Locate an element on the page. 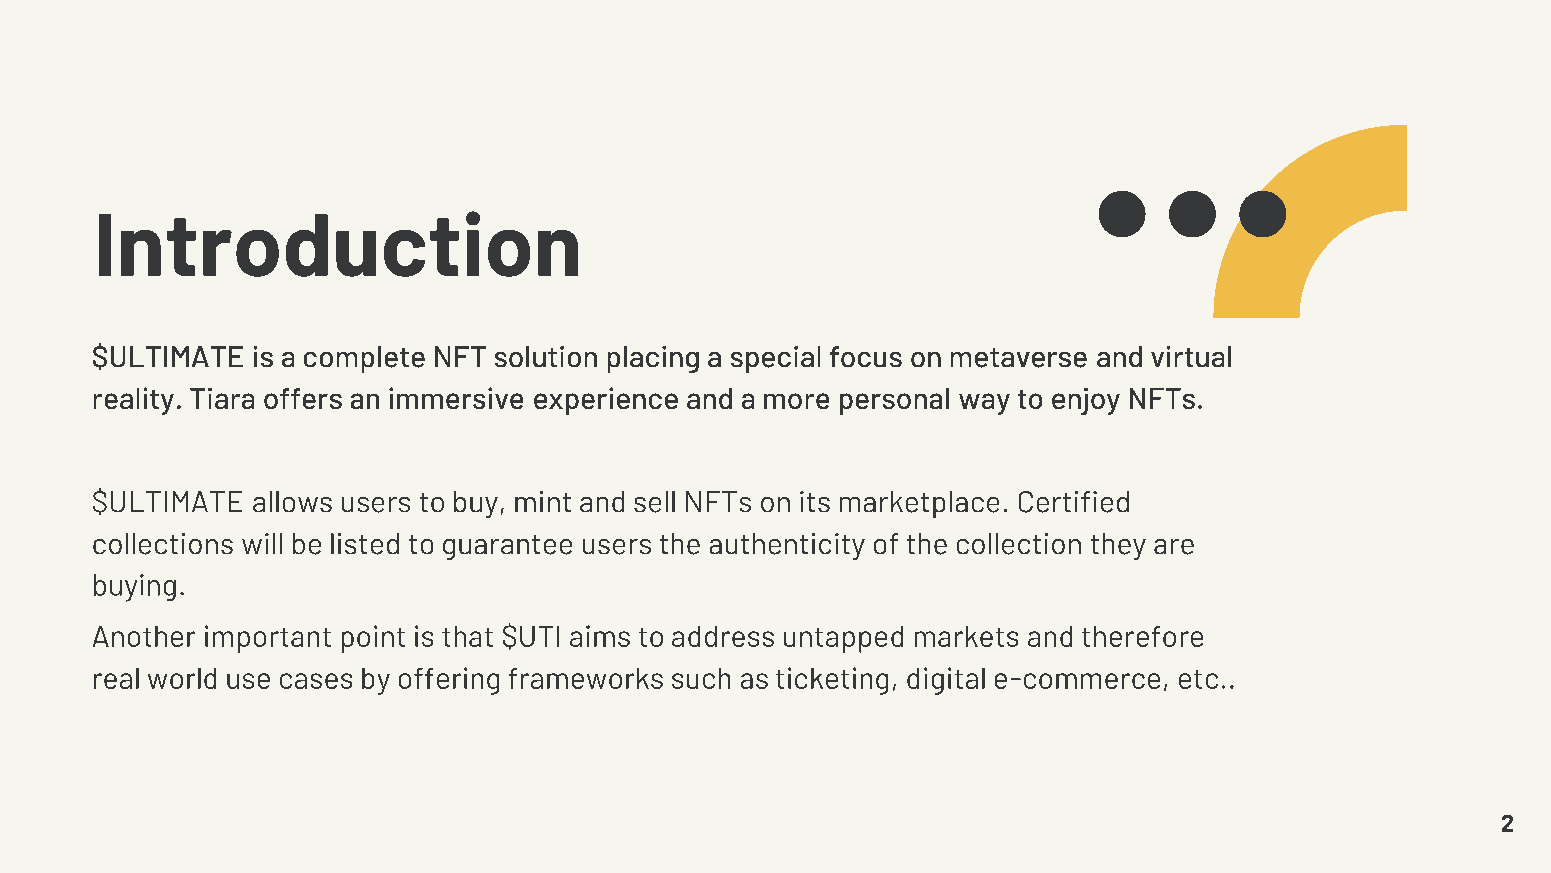  offers is located at coordinates (303, 398).
